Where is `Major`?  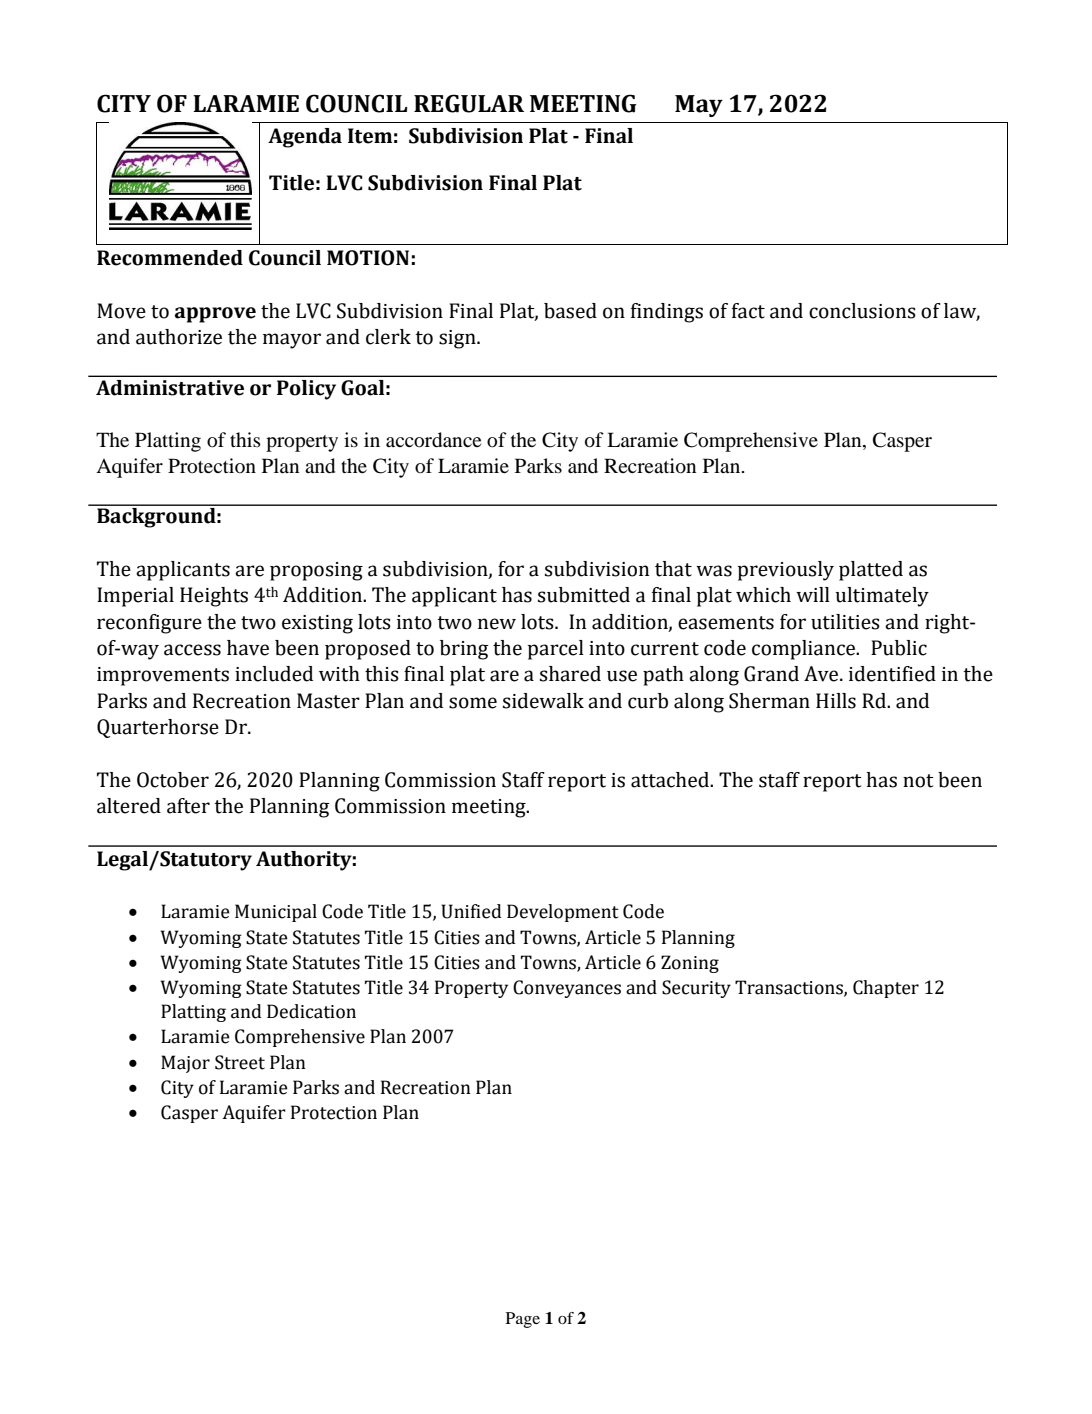
Major is located at coordinates (185, 1064).
